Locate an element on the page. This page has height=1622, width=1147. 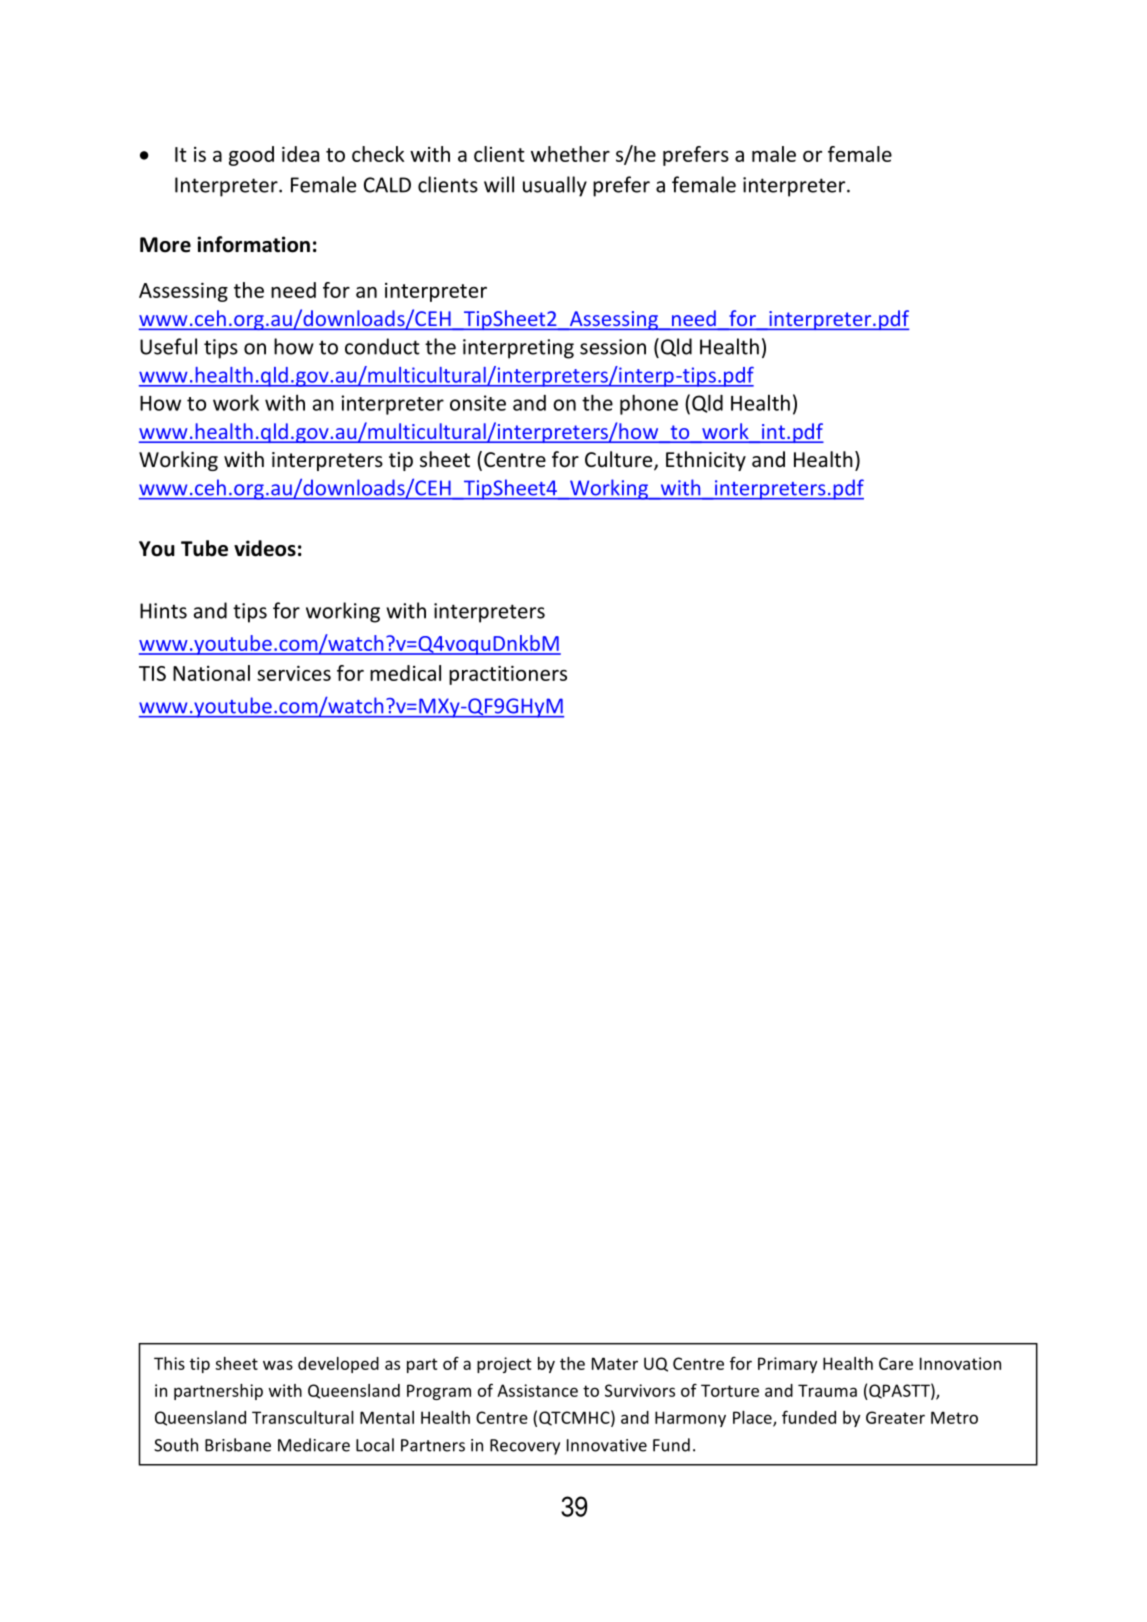
videos is located at coordinates (265, 548).
